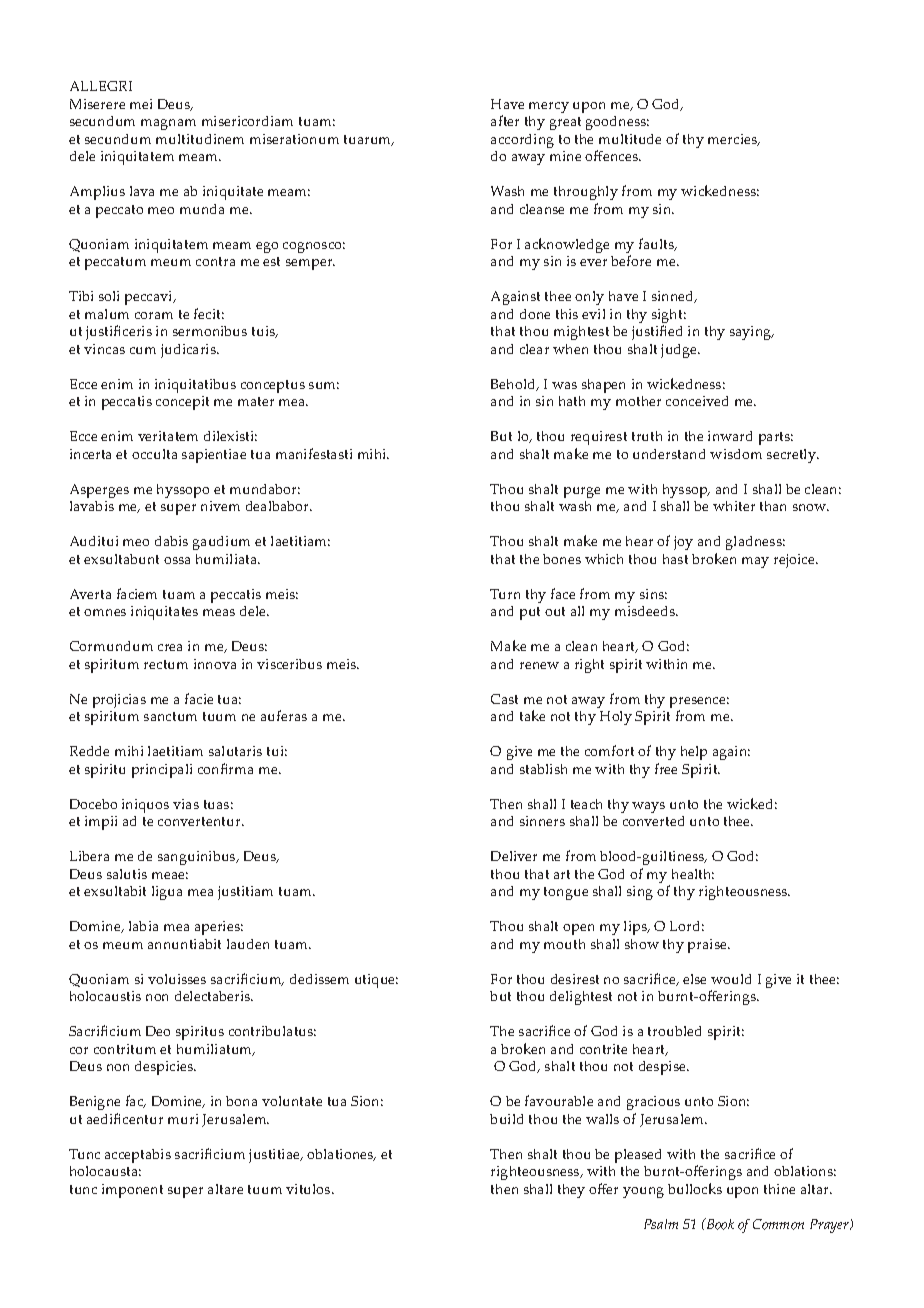 The height and width of the image is (1308, 924). Describe the element at coordinates (504, 699) in the image. I see `Cast` at that location.
